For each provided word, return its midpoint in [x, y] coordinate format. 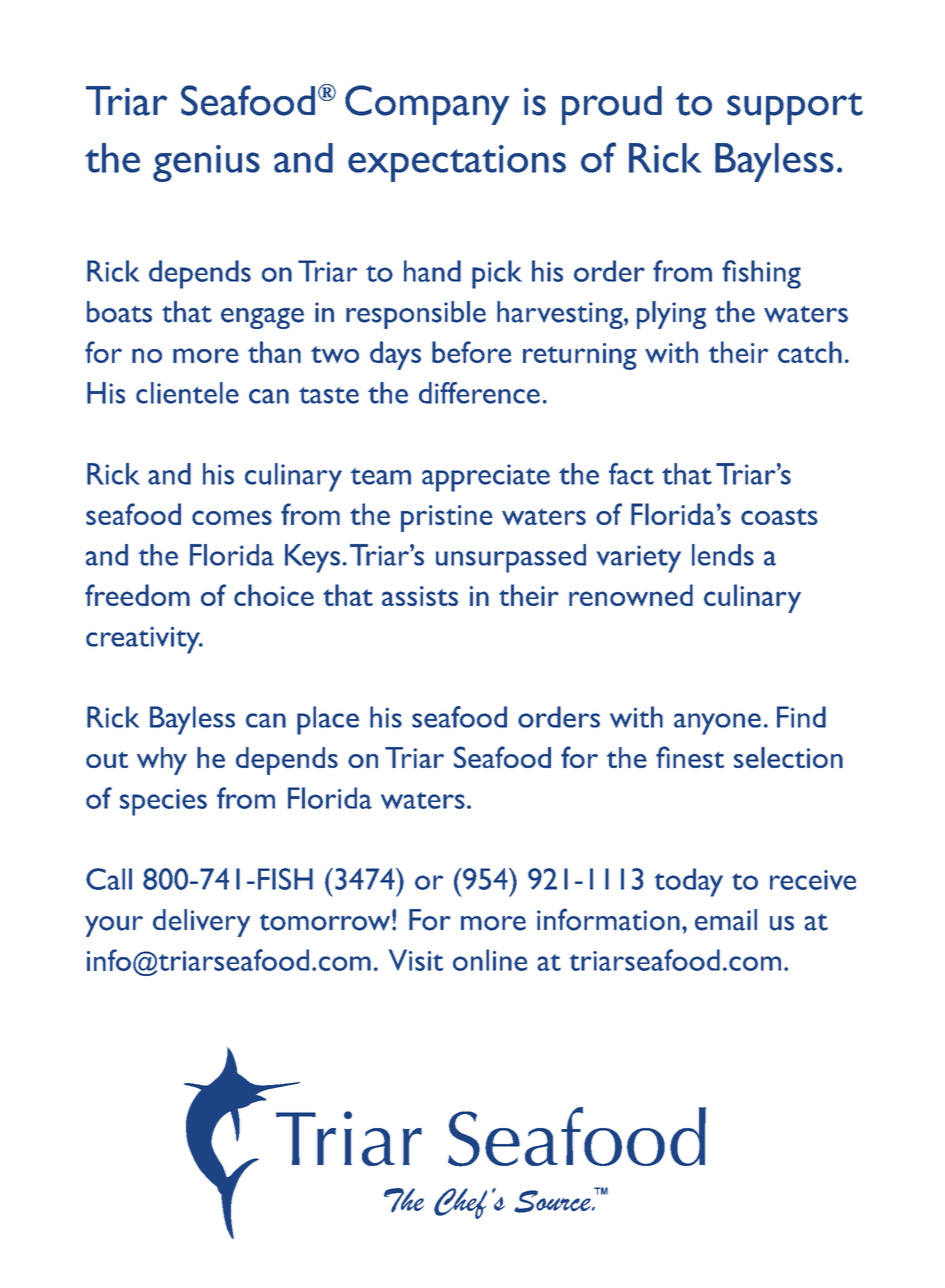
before [471, 352]
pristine [447, 518]
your [114, 926]
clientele [187, 393]
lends [723, 555]
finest [690, 757]
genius [206, 163]
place [328, 720]
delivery [201, 923]
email [726, 920]
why [162, 761]
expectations [457, 163]
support [795, 108]
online [490, 960]
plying [671, 315]
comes [232, 517]
